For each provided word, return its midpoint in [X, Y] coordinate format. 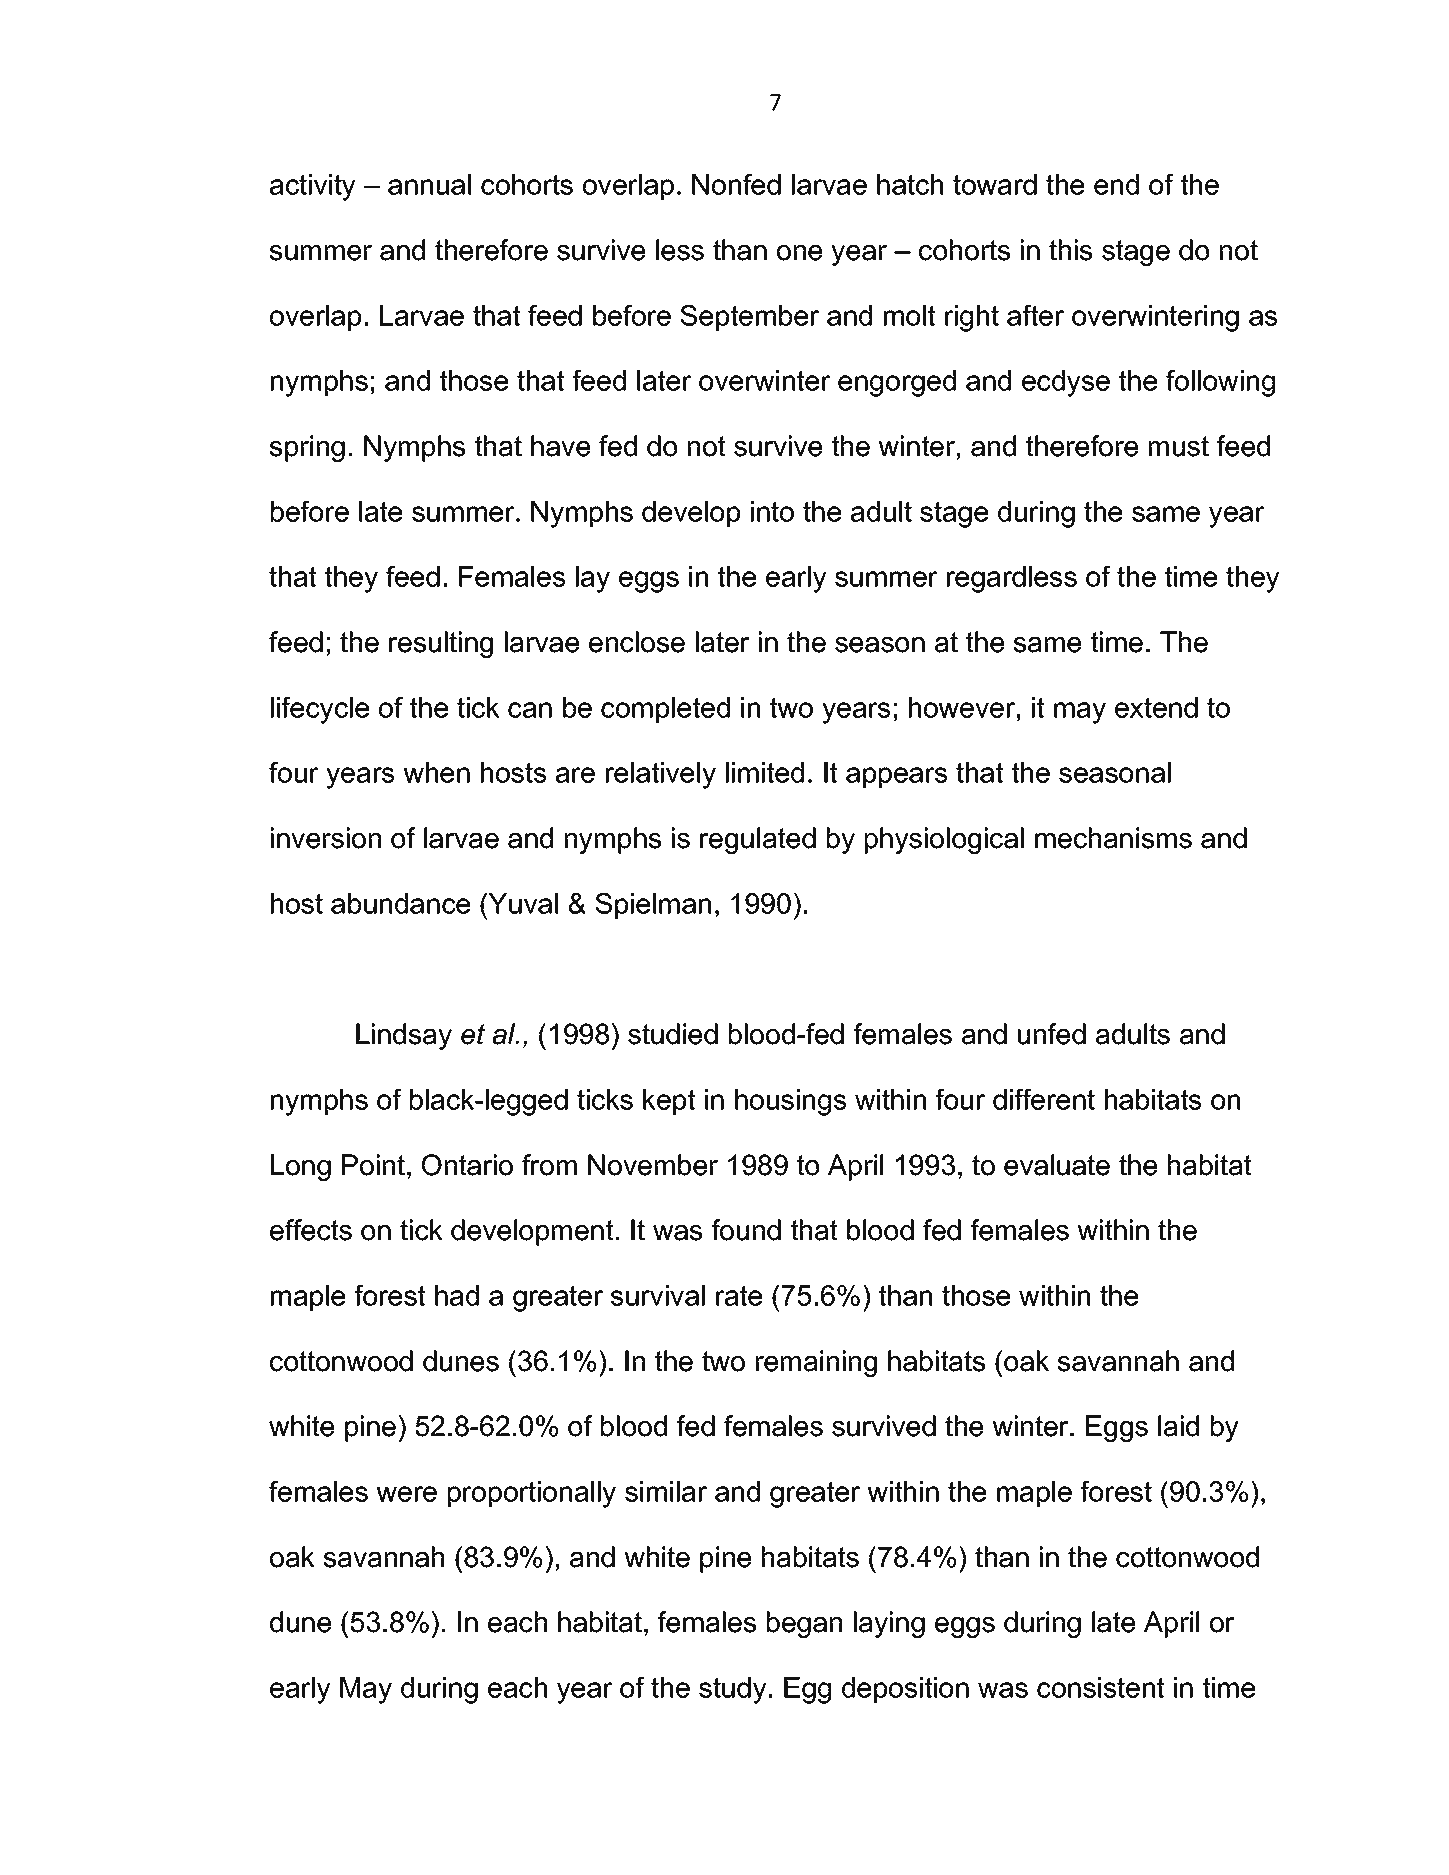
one [799, 253]
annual [429, 184]
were [406, 1494]
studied [673, 1034]
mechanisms [1113, 838]
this [1070, 250]
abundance [400, 903]
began [804, 1624]
